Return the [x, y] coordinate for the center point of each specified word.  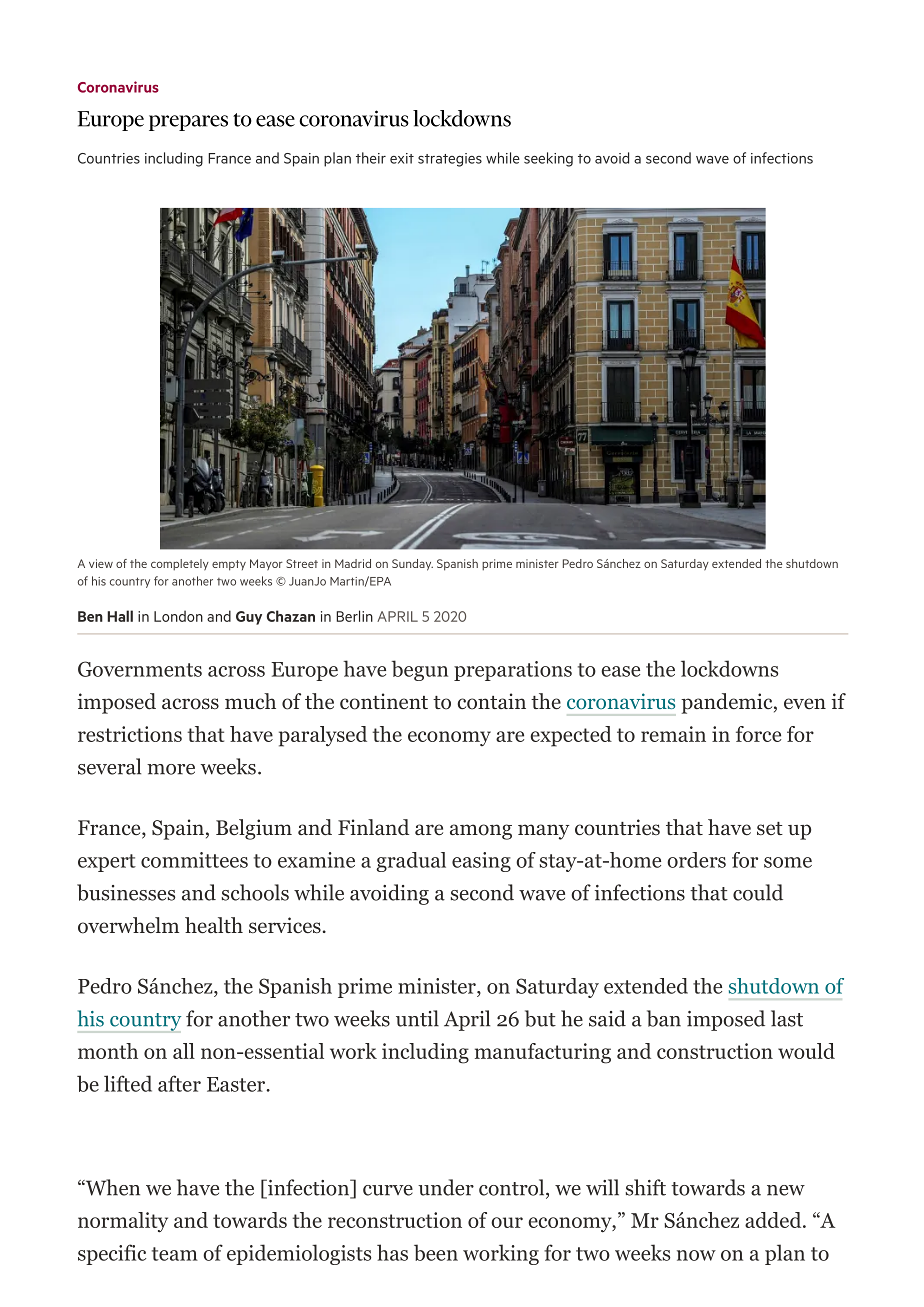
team [175, 1254]
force [758, 734]
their [371, 158]
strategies [450, 160]
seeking [548, 159]
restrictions [130, 734]
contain [492, 701]
